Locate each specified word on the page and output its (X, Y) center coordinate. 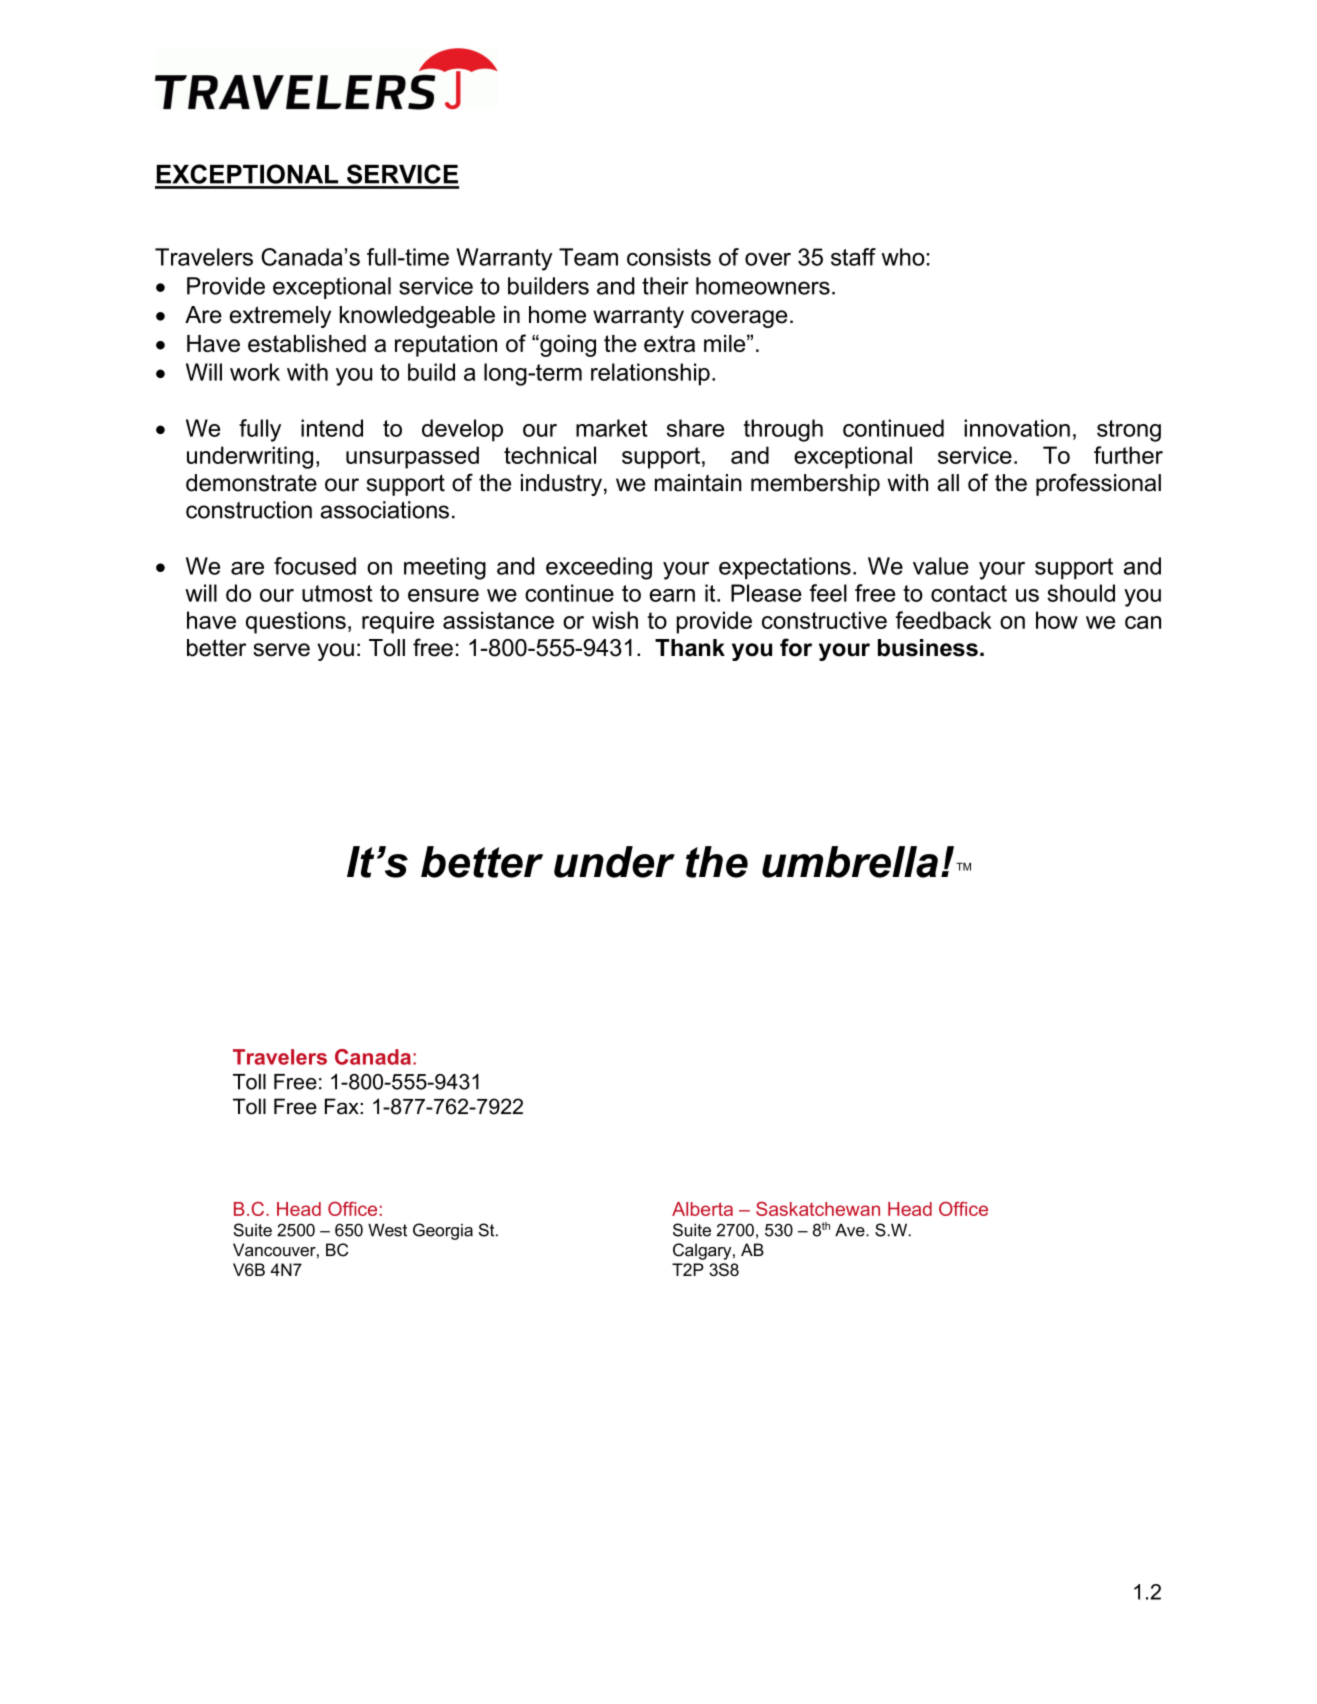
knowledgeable (417, 317)
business (928, 648)
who (903, 257)
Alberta (702, 1209)
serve (281, 650)
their (665, 286)
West (387, 1230)
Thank (690, 648)
